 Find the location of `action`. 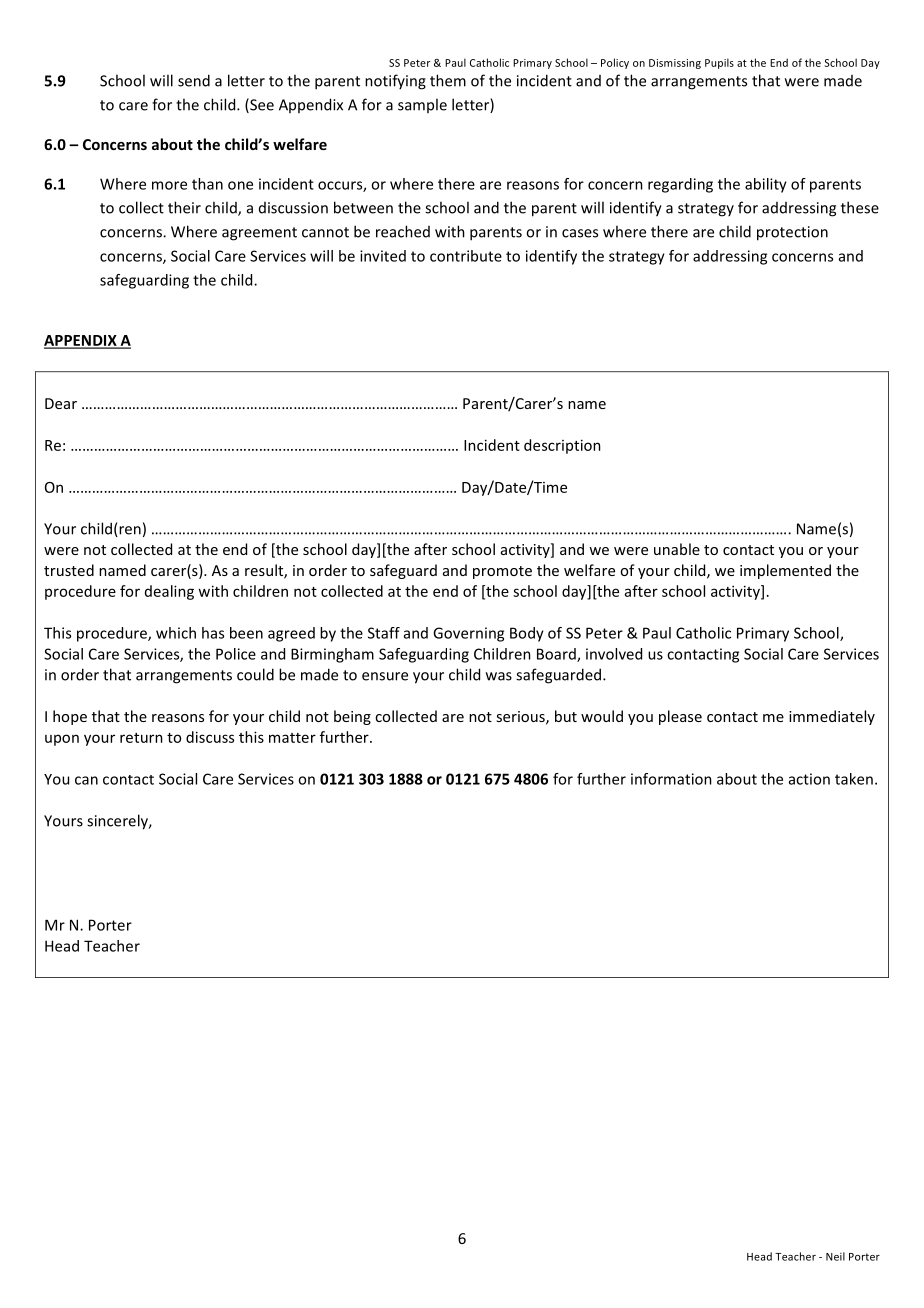

action is located at coordinates (809, 779).
